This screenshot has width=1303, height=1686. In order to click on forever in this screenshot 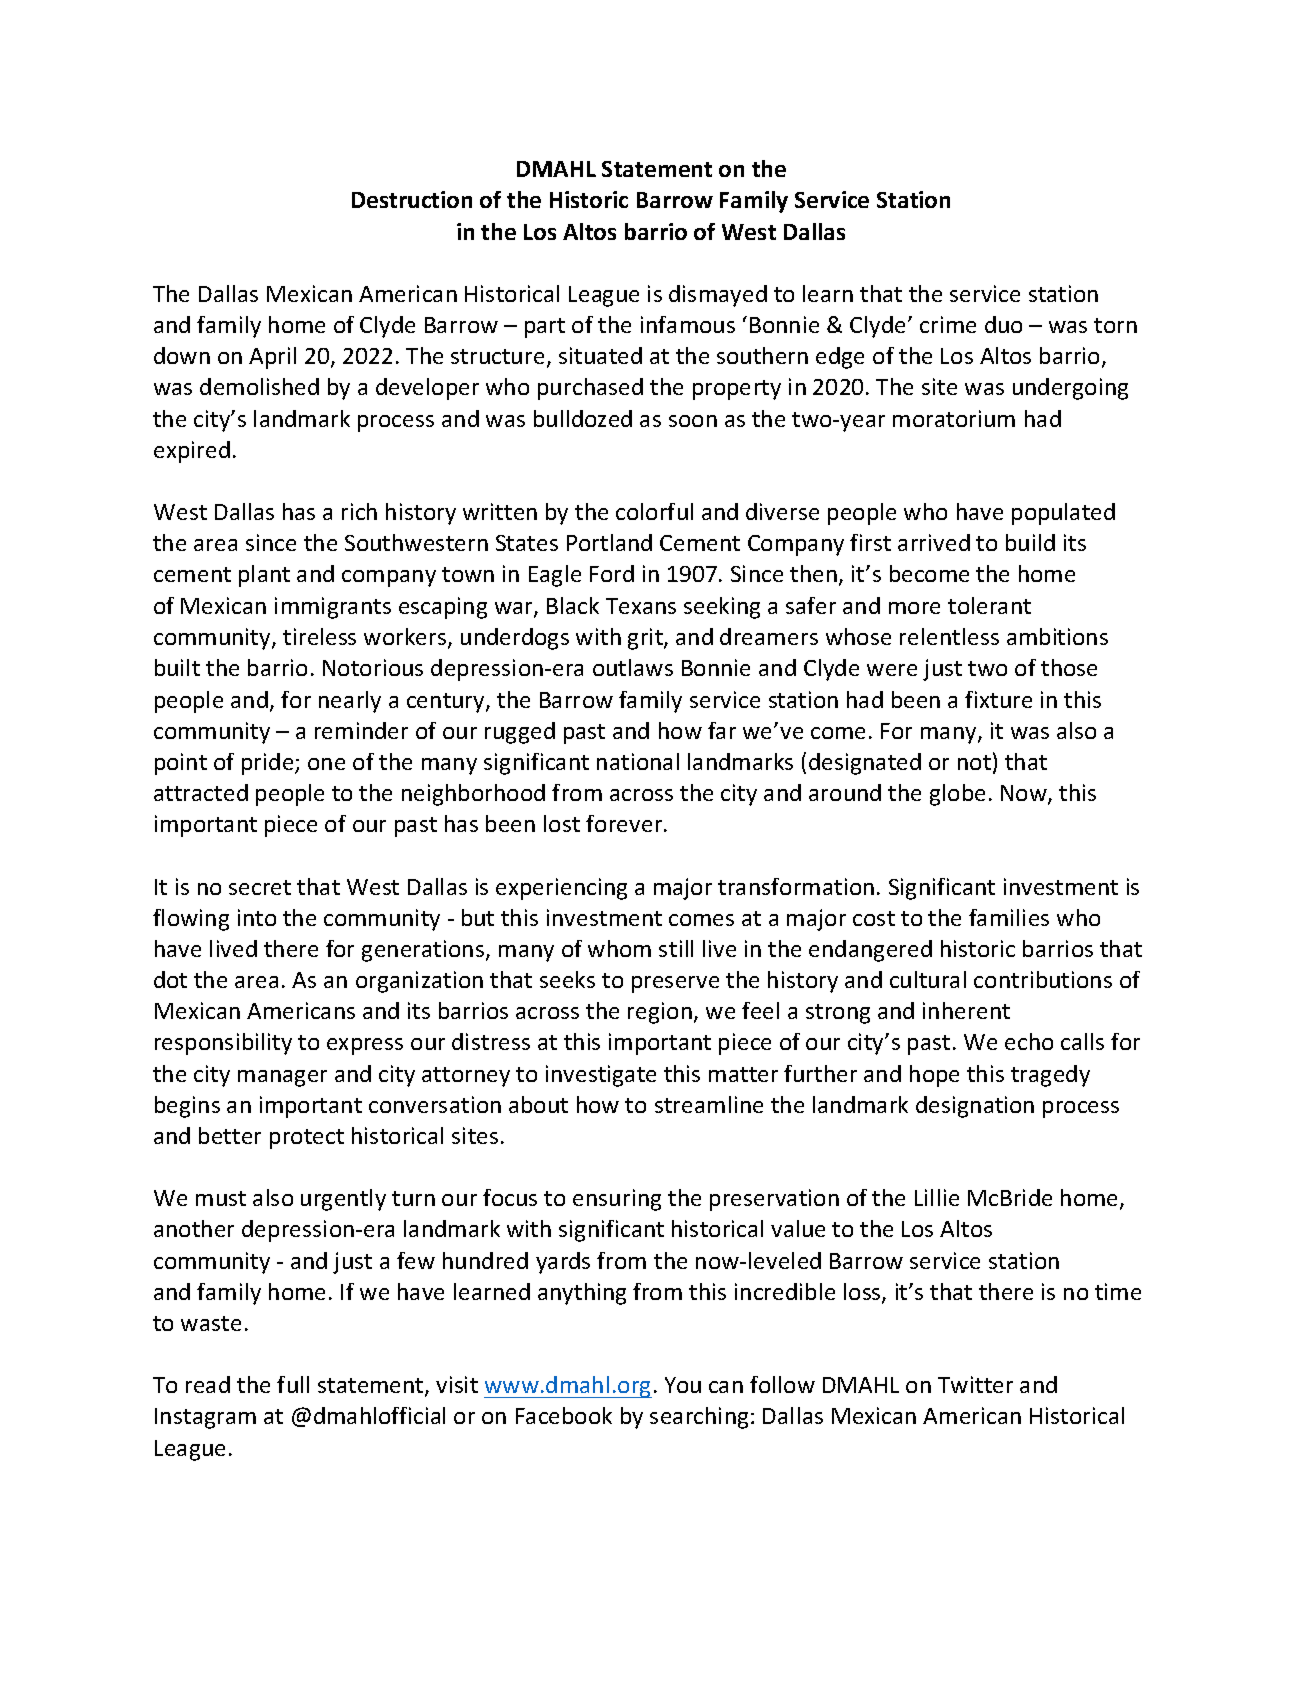, I will do `click(625, 823)`.
